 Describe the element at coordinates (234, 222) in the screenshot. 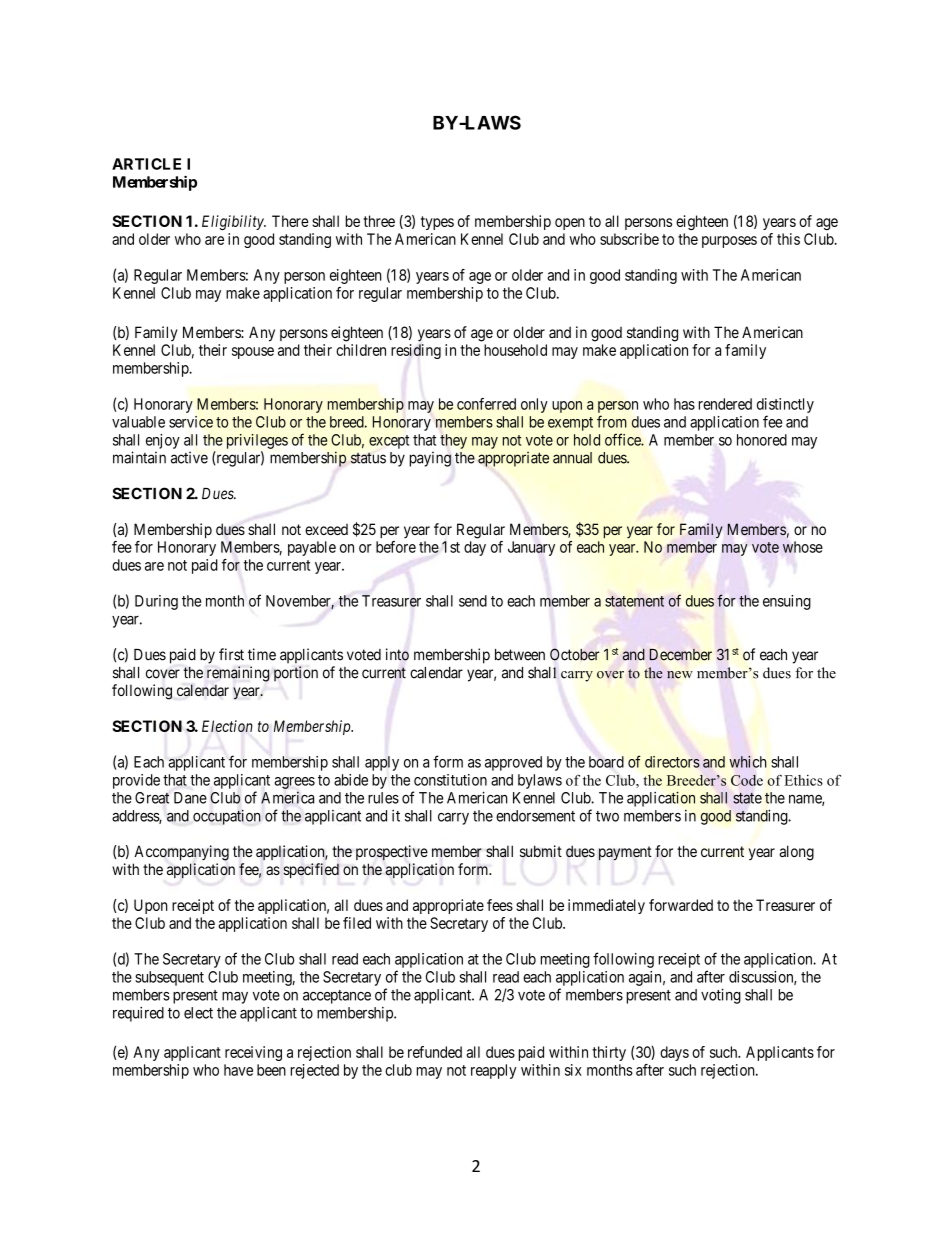

I see `Eligibility` at that location.
